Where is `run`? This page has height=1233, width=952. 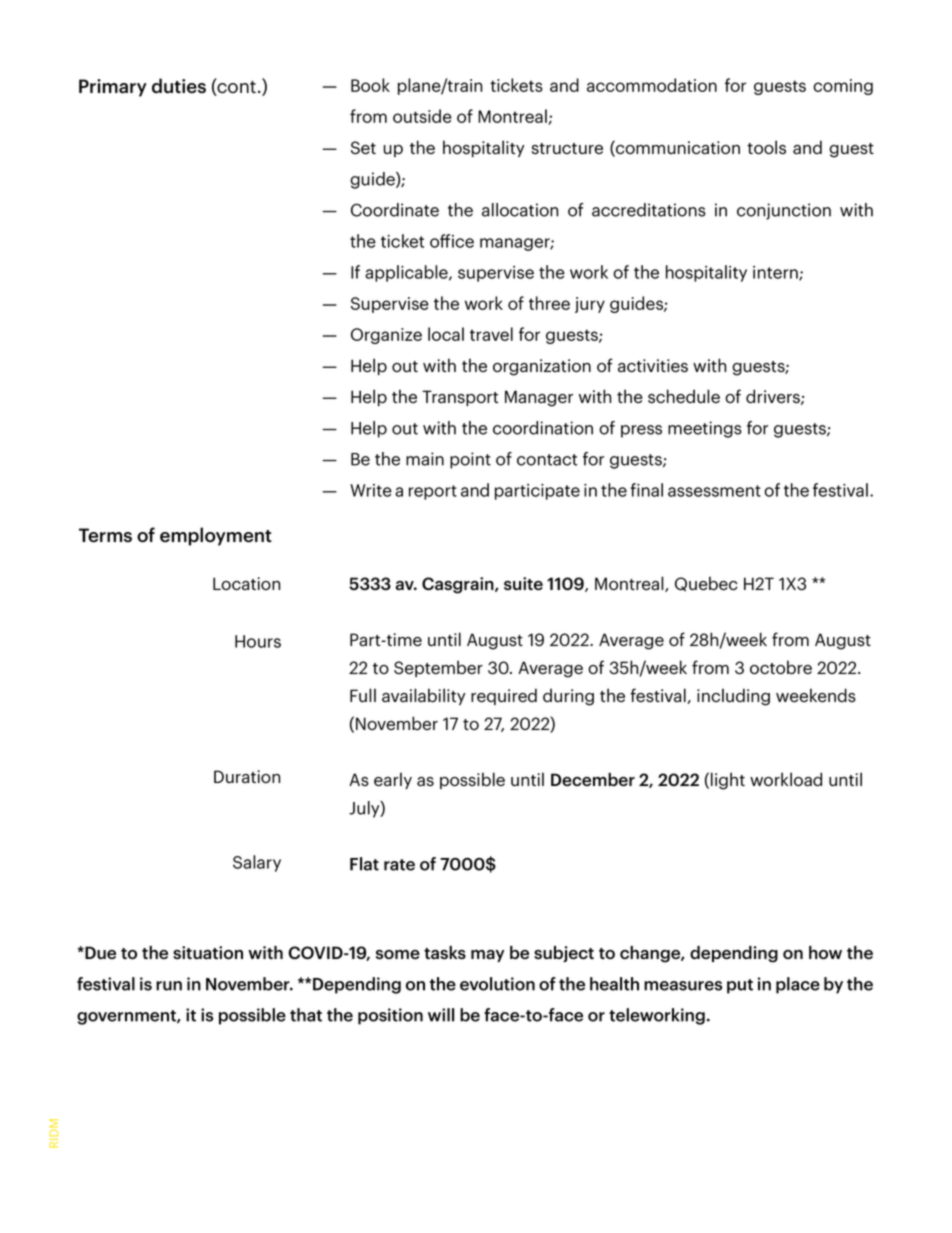
run is located at coordinates (169, 986).
